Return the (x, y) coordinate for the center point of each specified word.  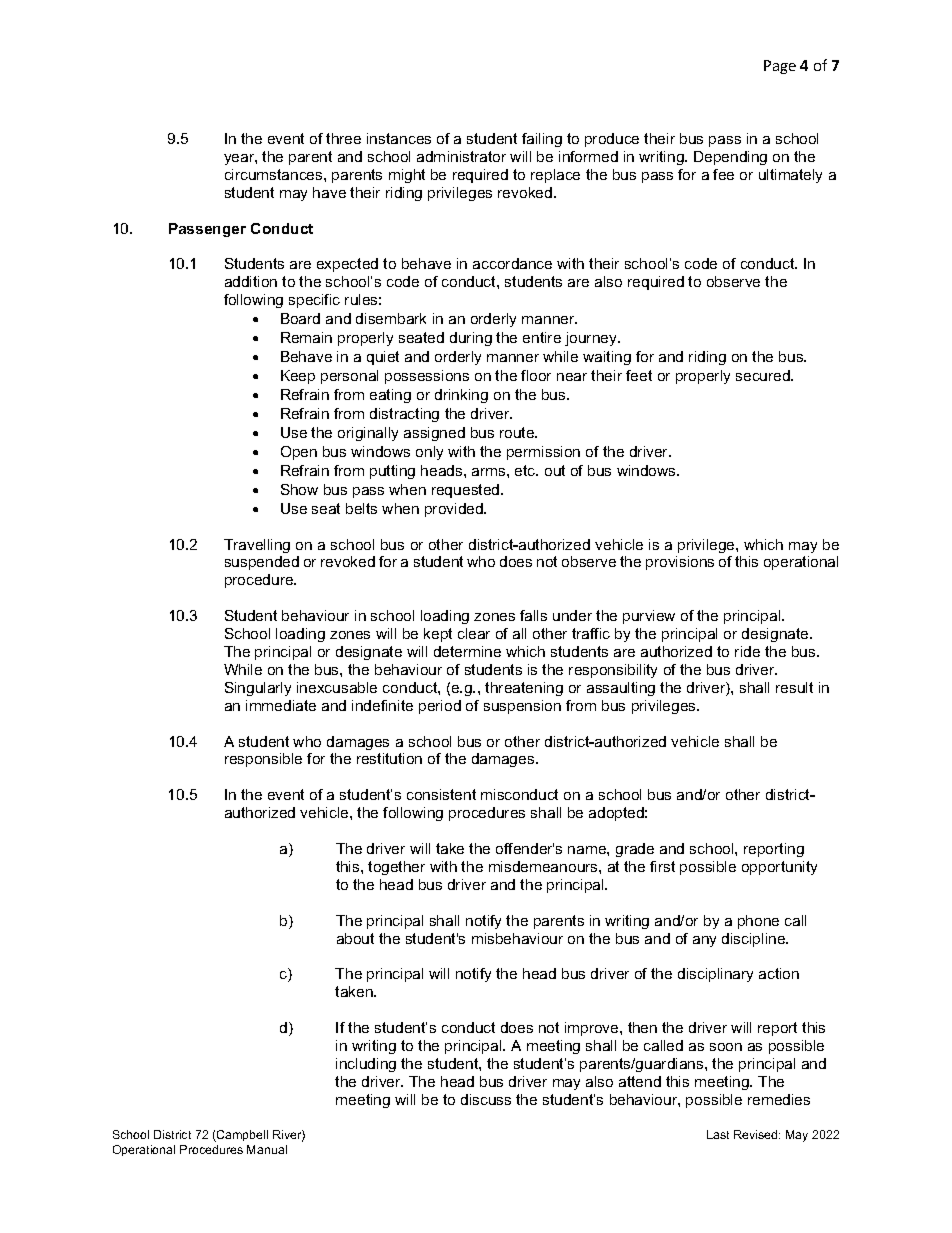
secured (764, 375)
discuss (486, 1099)
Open (299, 453)
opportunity (779, 868)
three (343, 138)
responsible (263, 760)
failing (542, 140)
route (518, 432)
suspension (522, 707)
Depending (730, 158)
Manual (267, 1149)
